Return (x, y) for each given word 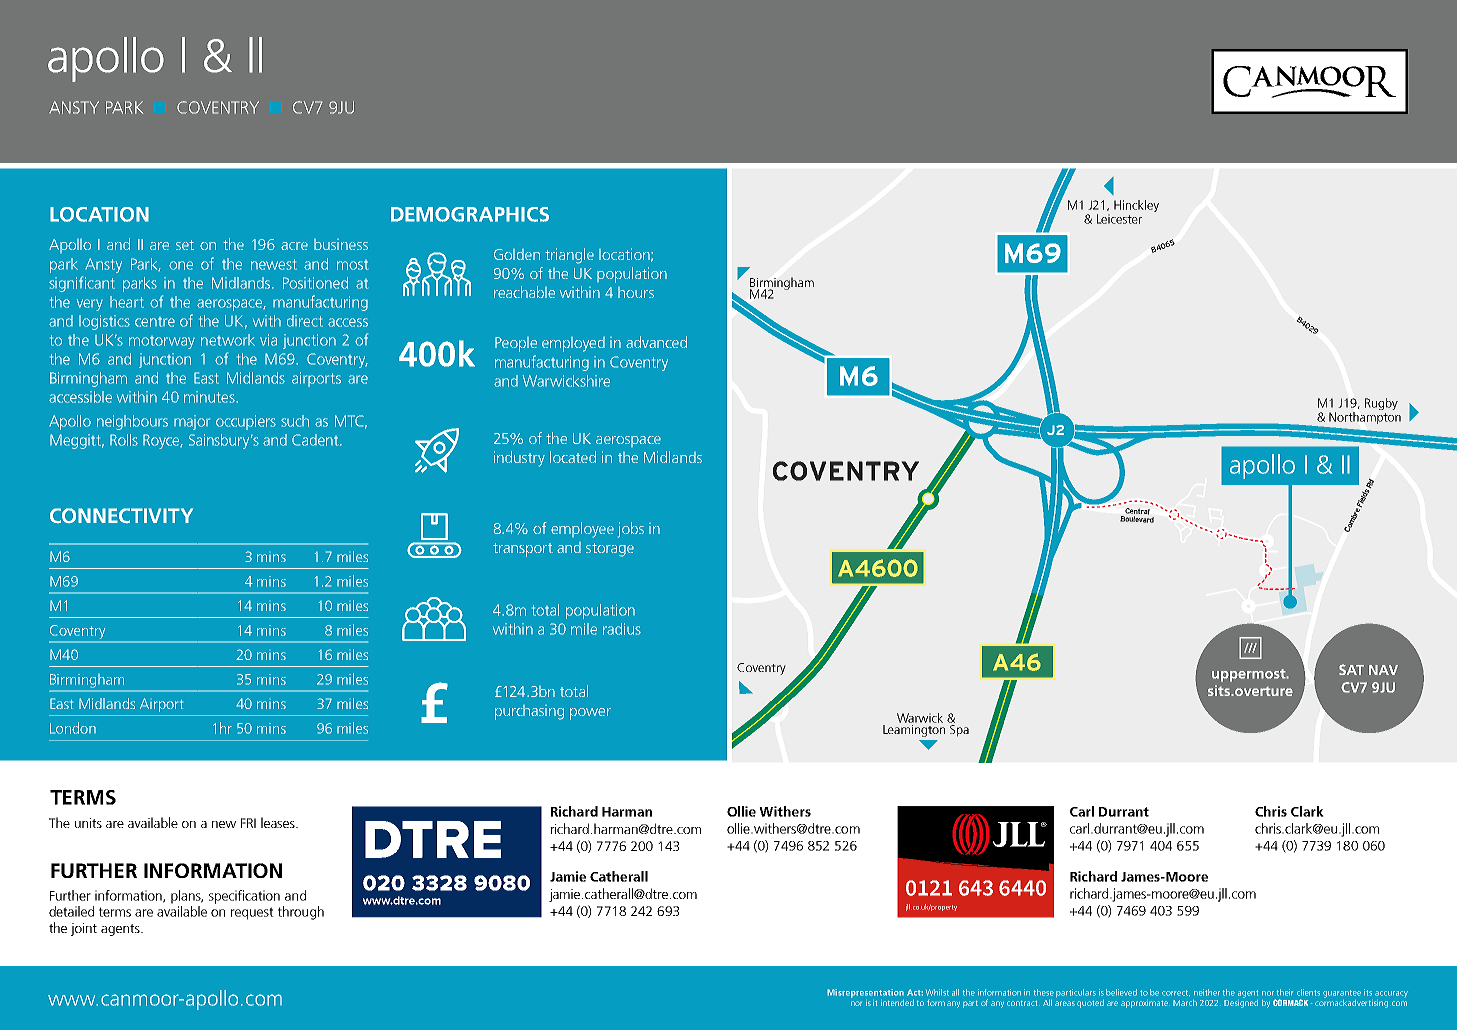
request (252, 913)
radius (622, 629)
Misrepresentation (865, 993)
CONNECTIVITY (121, 515)
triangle (569, 256)
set (185, 245)
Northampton (1365, 416)
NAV (1383, 670)
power (590, 714)
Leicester (1119, 219)
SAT (1351, 669)
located (573, 457)
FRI (248, 823)
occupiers (246, 422)
